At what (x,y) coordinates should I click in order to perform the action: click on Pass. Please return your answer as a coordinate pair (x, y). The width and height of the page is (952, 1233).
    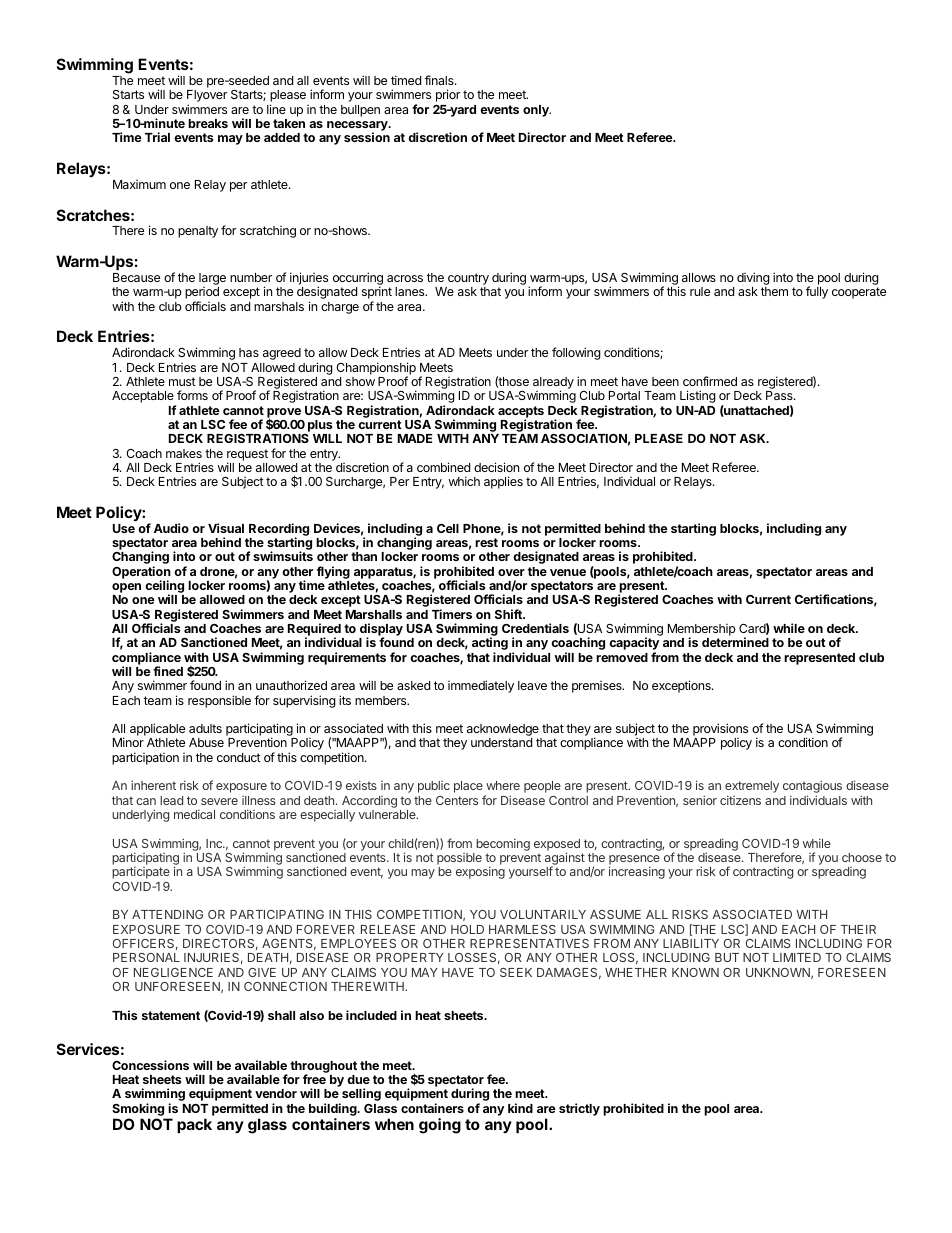
    Looking at the image, I should click on (780, 395).
